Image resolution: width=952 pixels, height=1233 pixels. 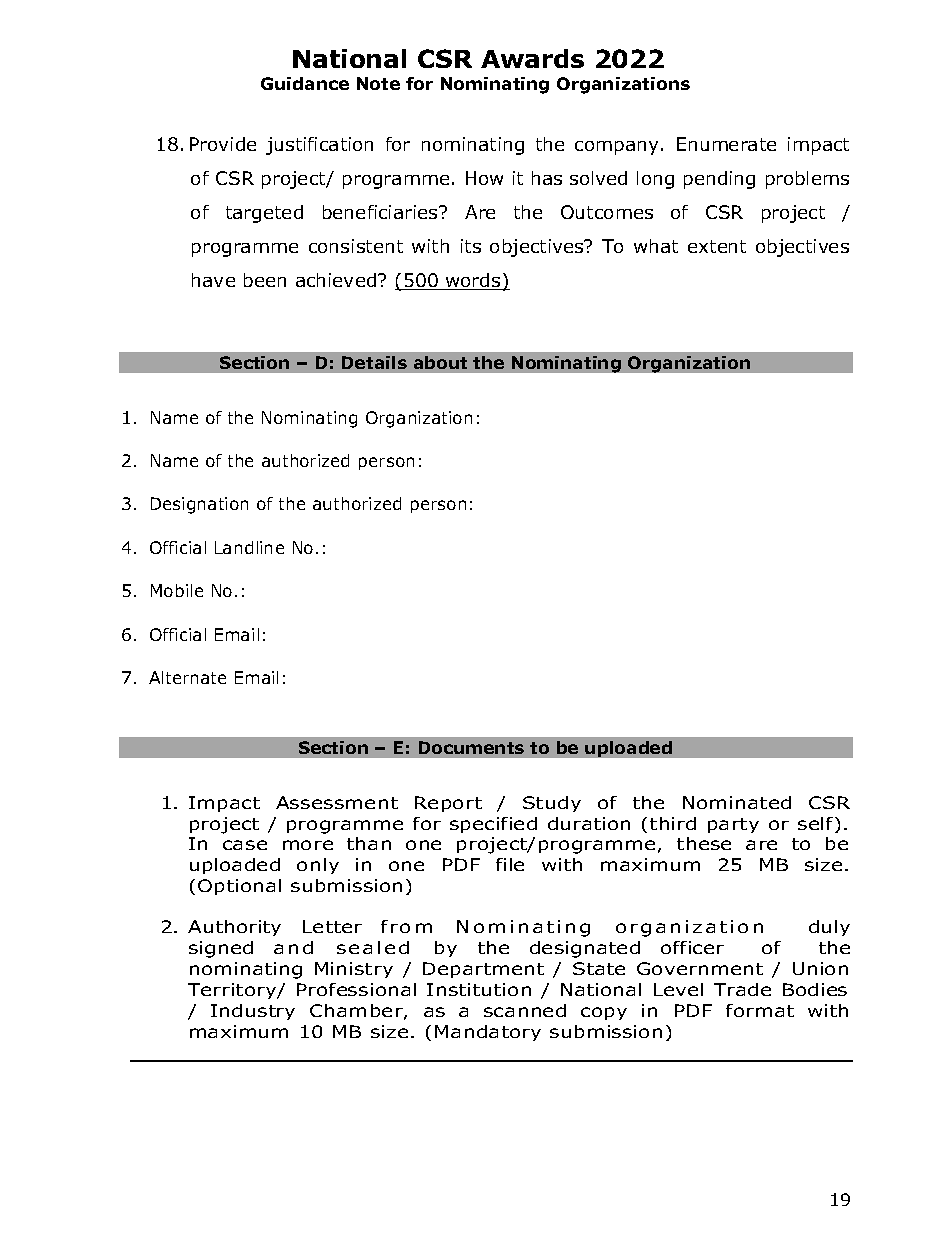 I want to click on Awards, so click(x=532, y=58).
